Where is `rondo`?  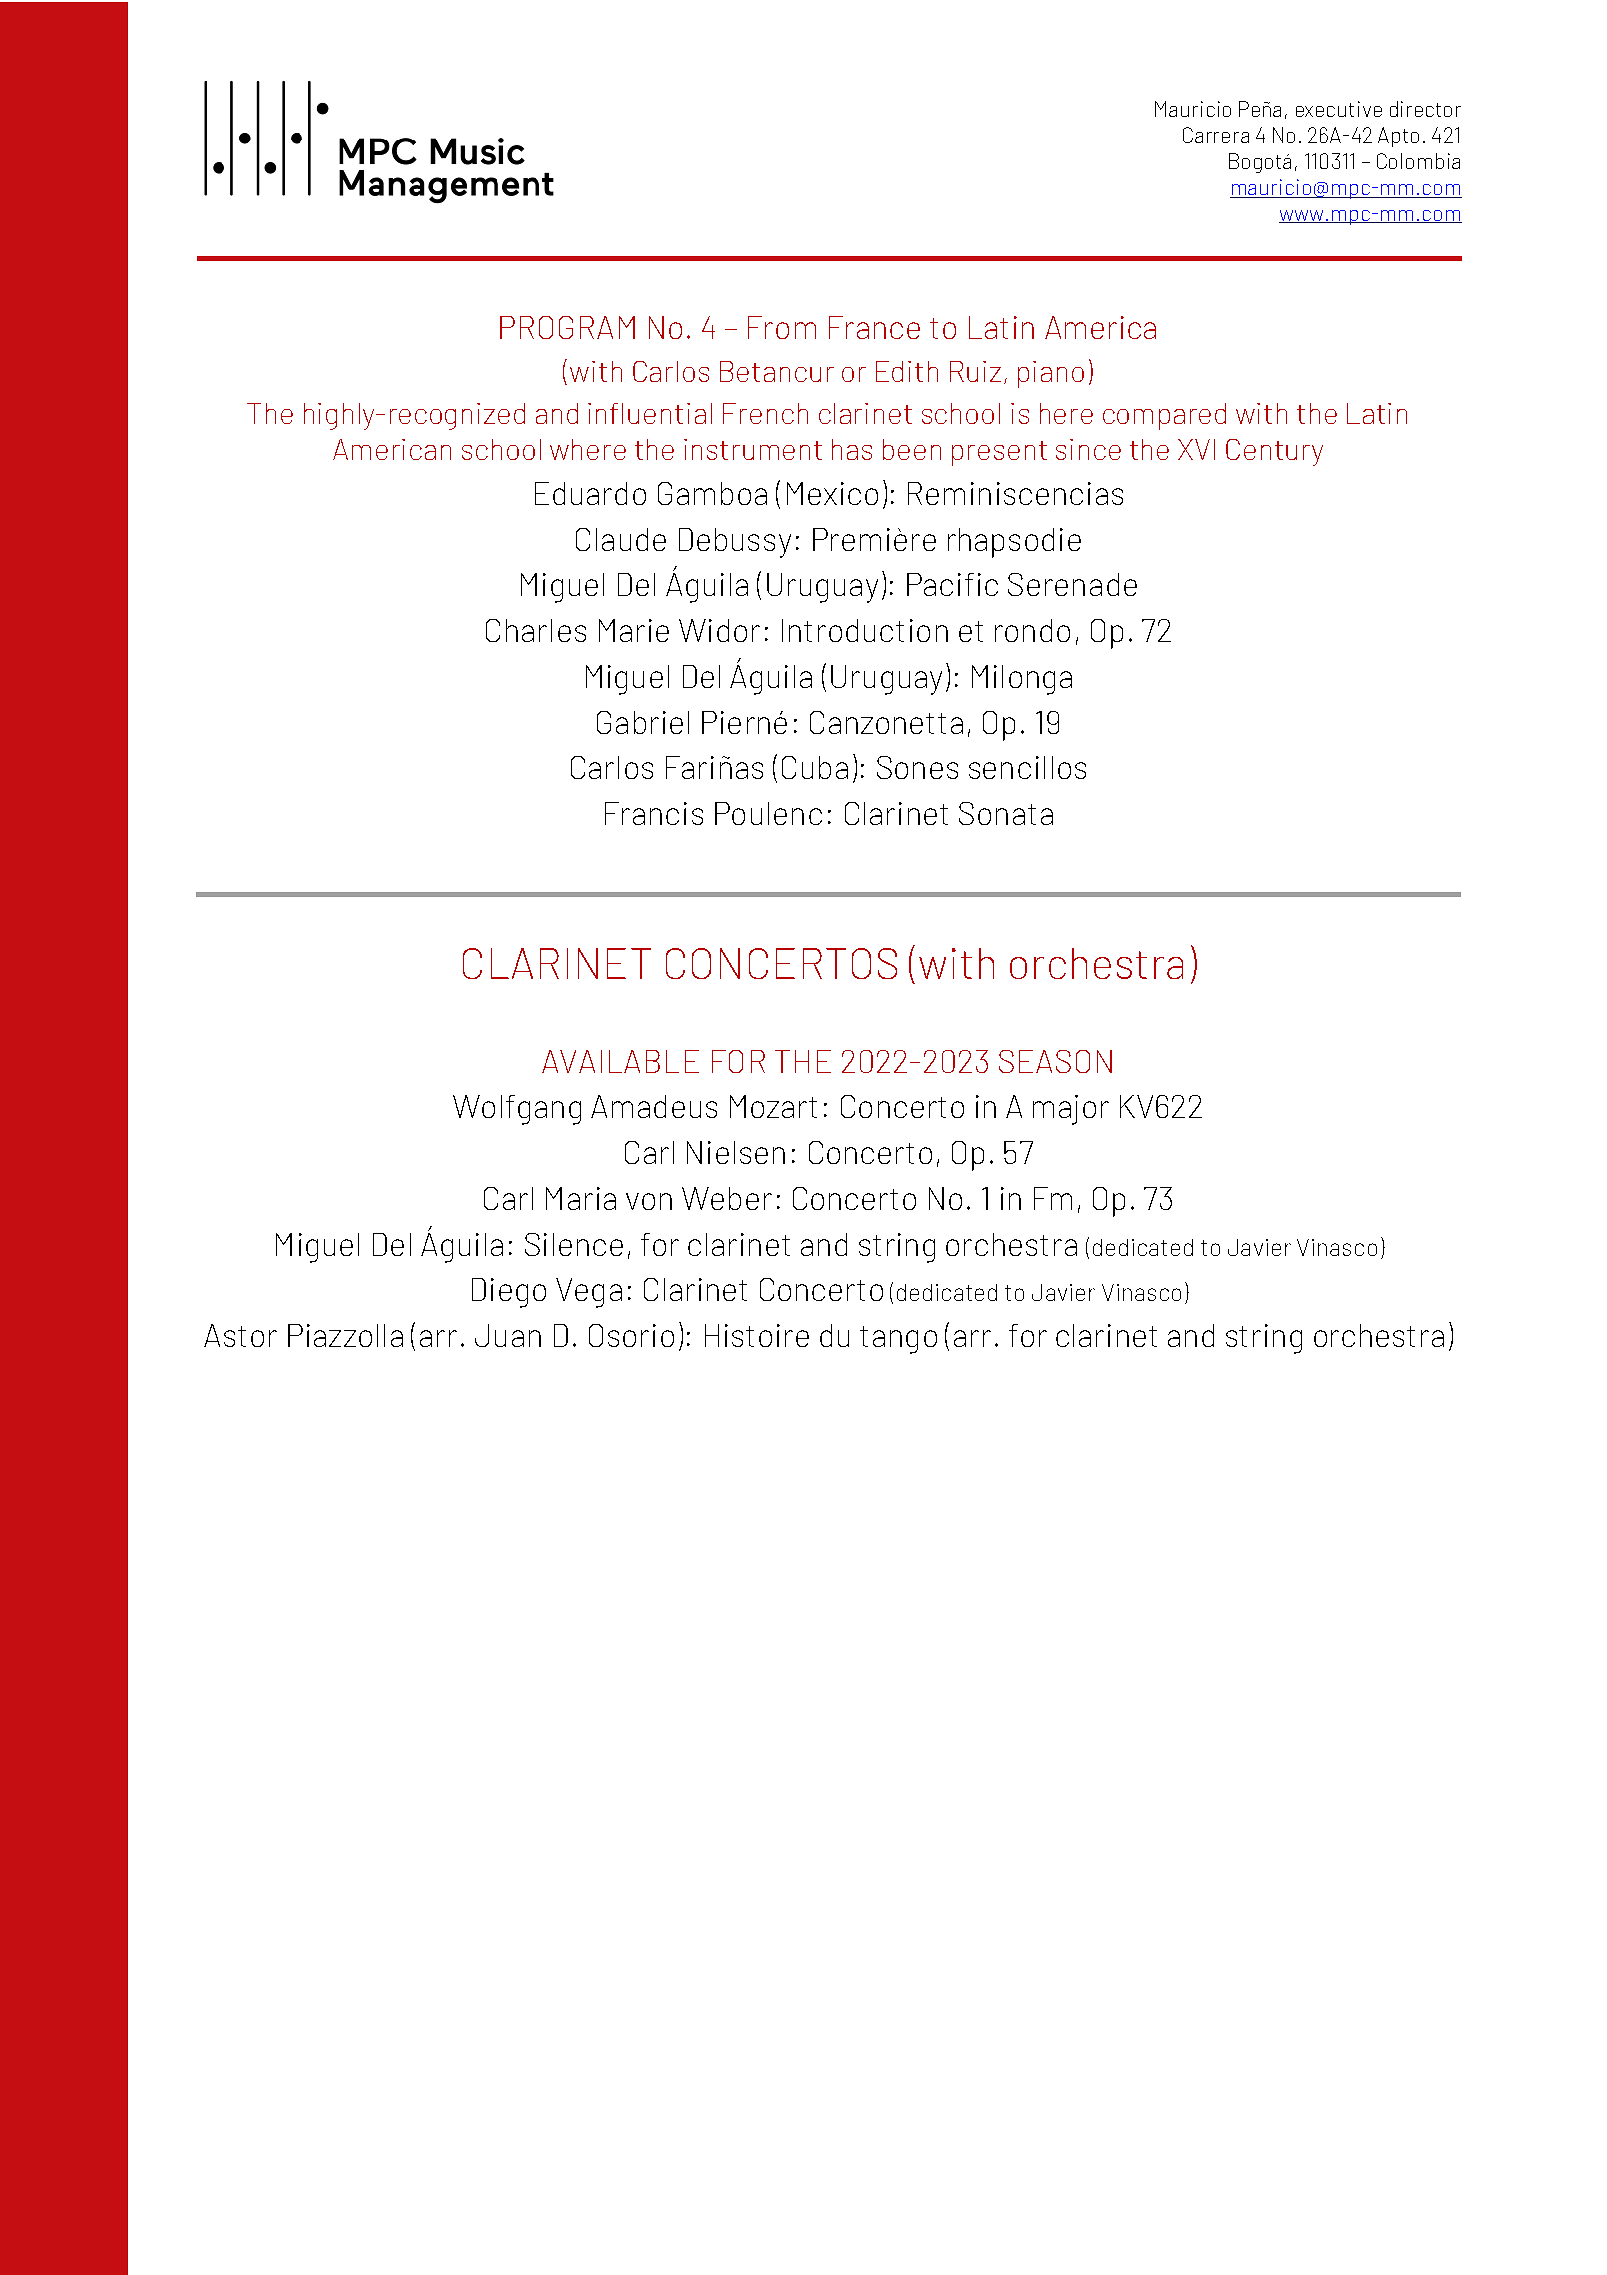
rondo is located at coordinates (1032, 630).
